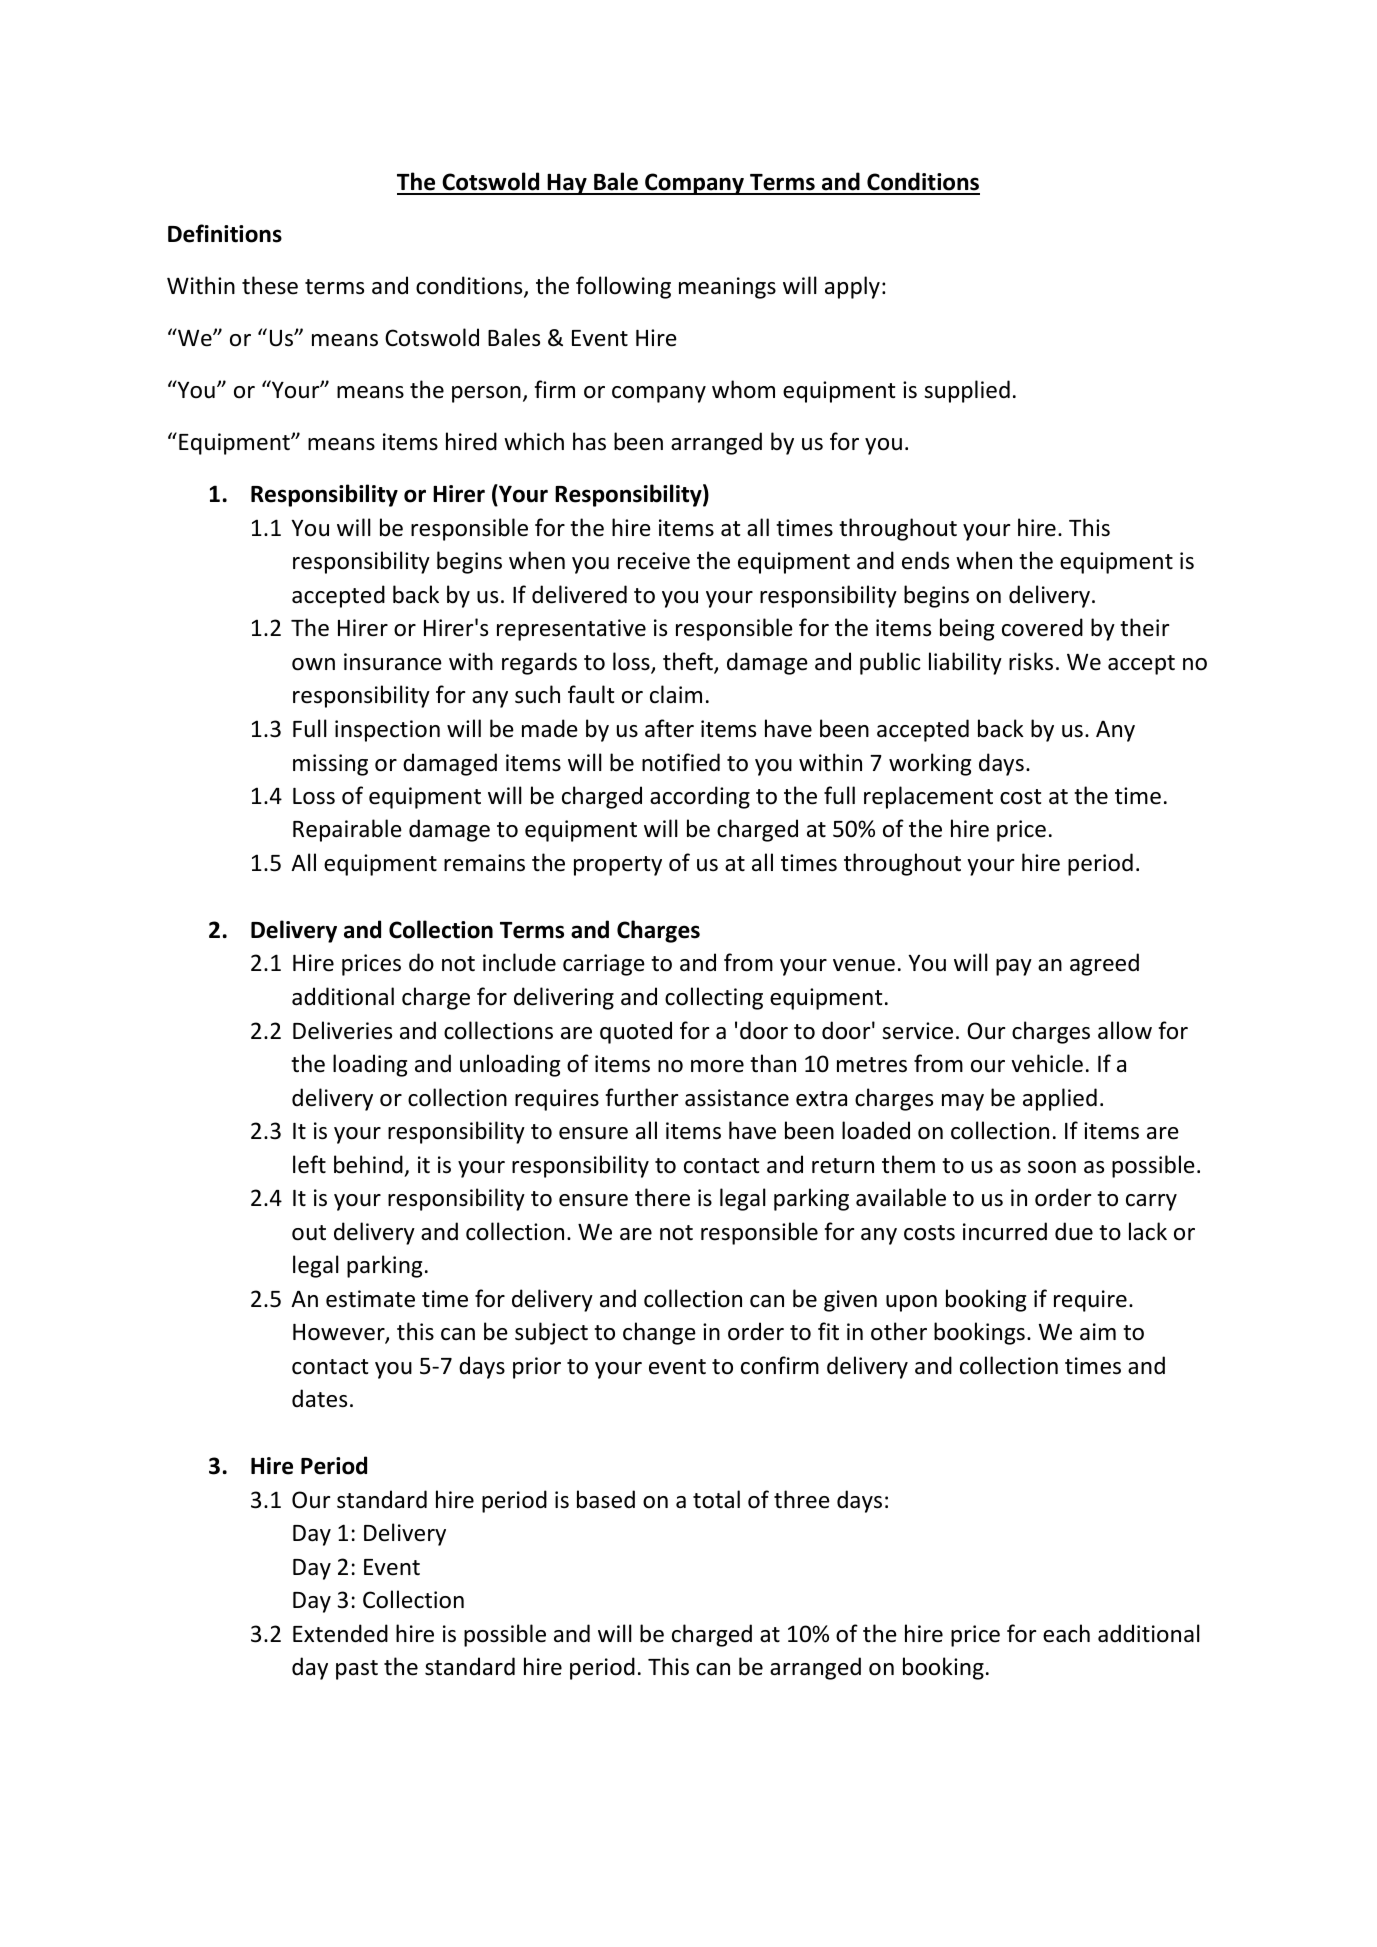 The image size is (1377, 1947). Describe the element at coordinates (330, 765) in the page. I see `missing` at that location.
